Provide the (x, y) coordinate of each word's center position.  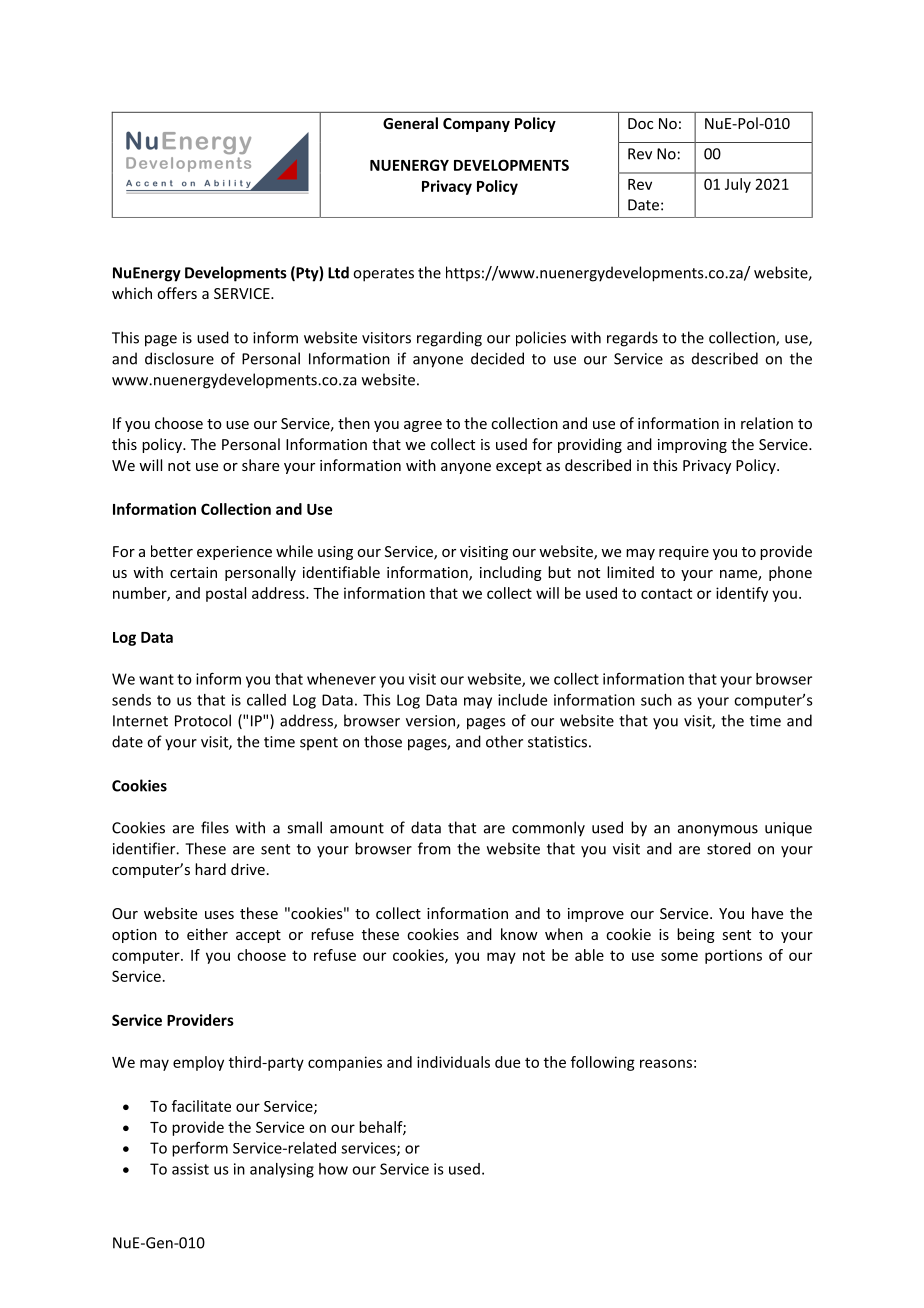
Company (476, 125)
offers (177, 293)
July (738, 185)
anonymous (718, 831)
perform (200, 1149)
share (260, 465)
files (215, 827)
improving (692, 446)
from (434, 848)
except (519, 467)
